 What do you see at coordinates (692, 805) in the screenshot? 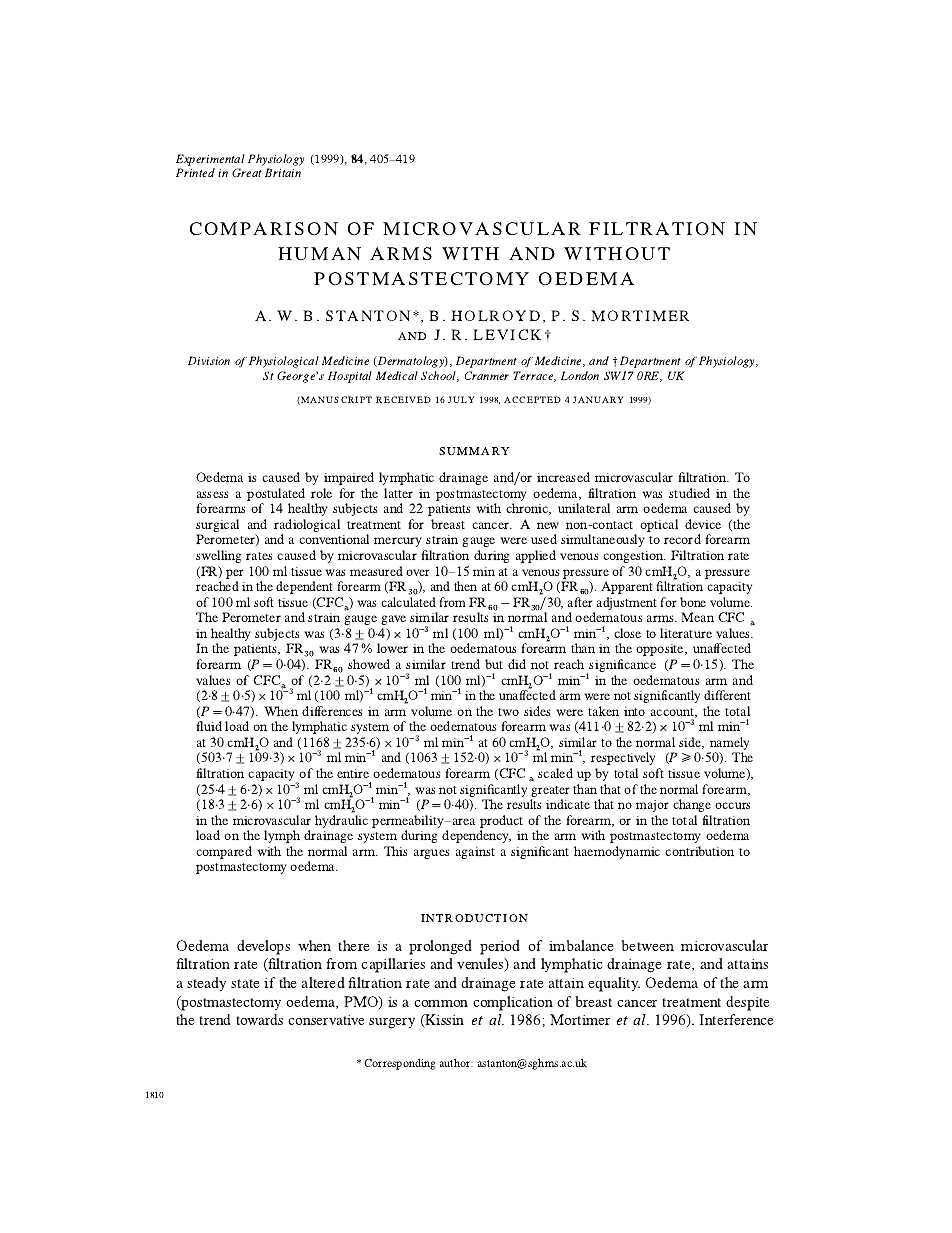
I see `change` at bounding box center [692, 805].
